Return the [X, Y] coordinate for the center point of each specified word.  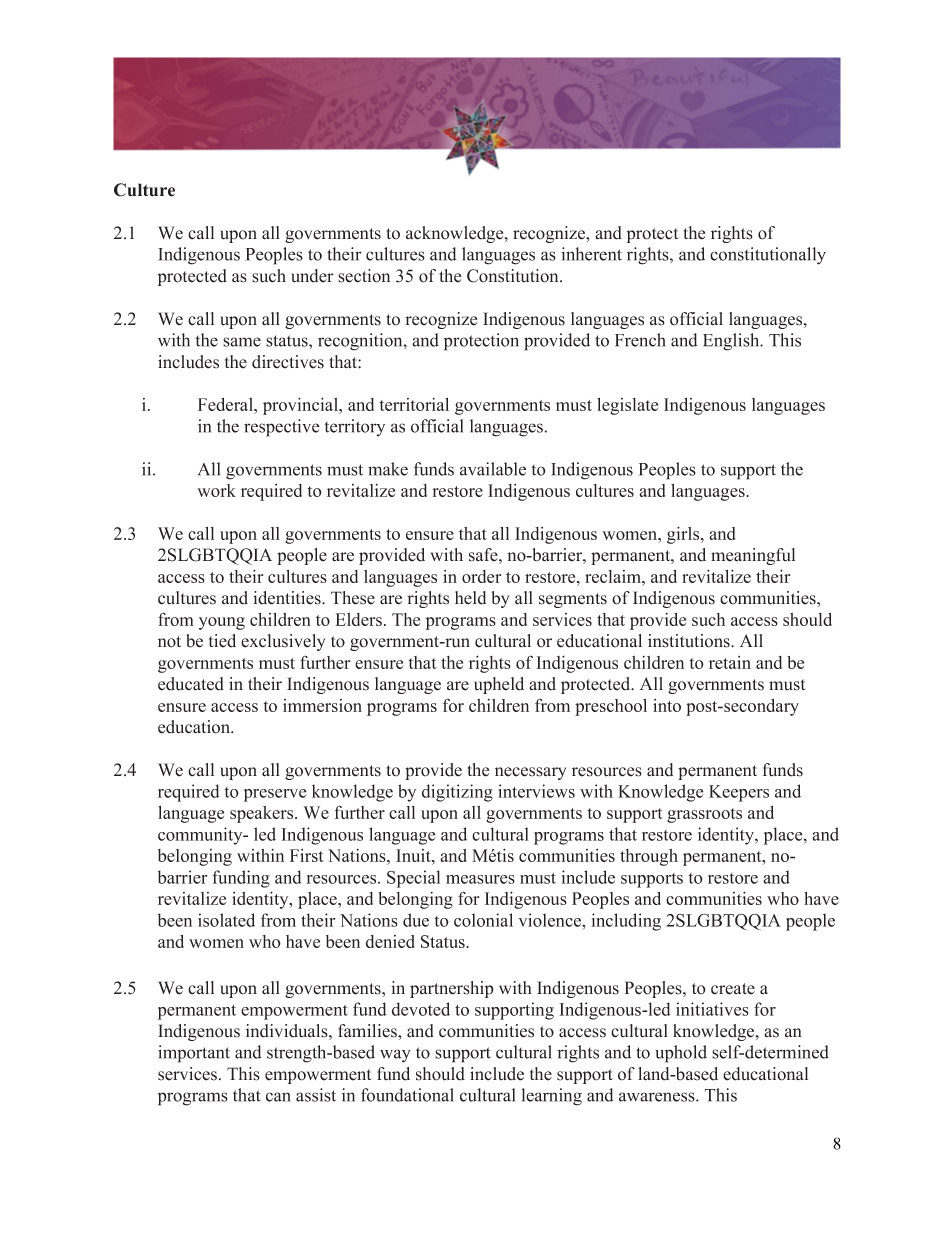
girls [684, 535]
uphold [681, 1054]
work [216, 490]
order [481, 576]
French [640, 340]
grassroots [704, 815]
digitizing [457, 793]
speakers [263, 814]
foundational [407, 1095]
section [364, 276]
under [312, 276]
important [194, 1054]
